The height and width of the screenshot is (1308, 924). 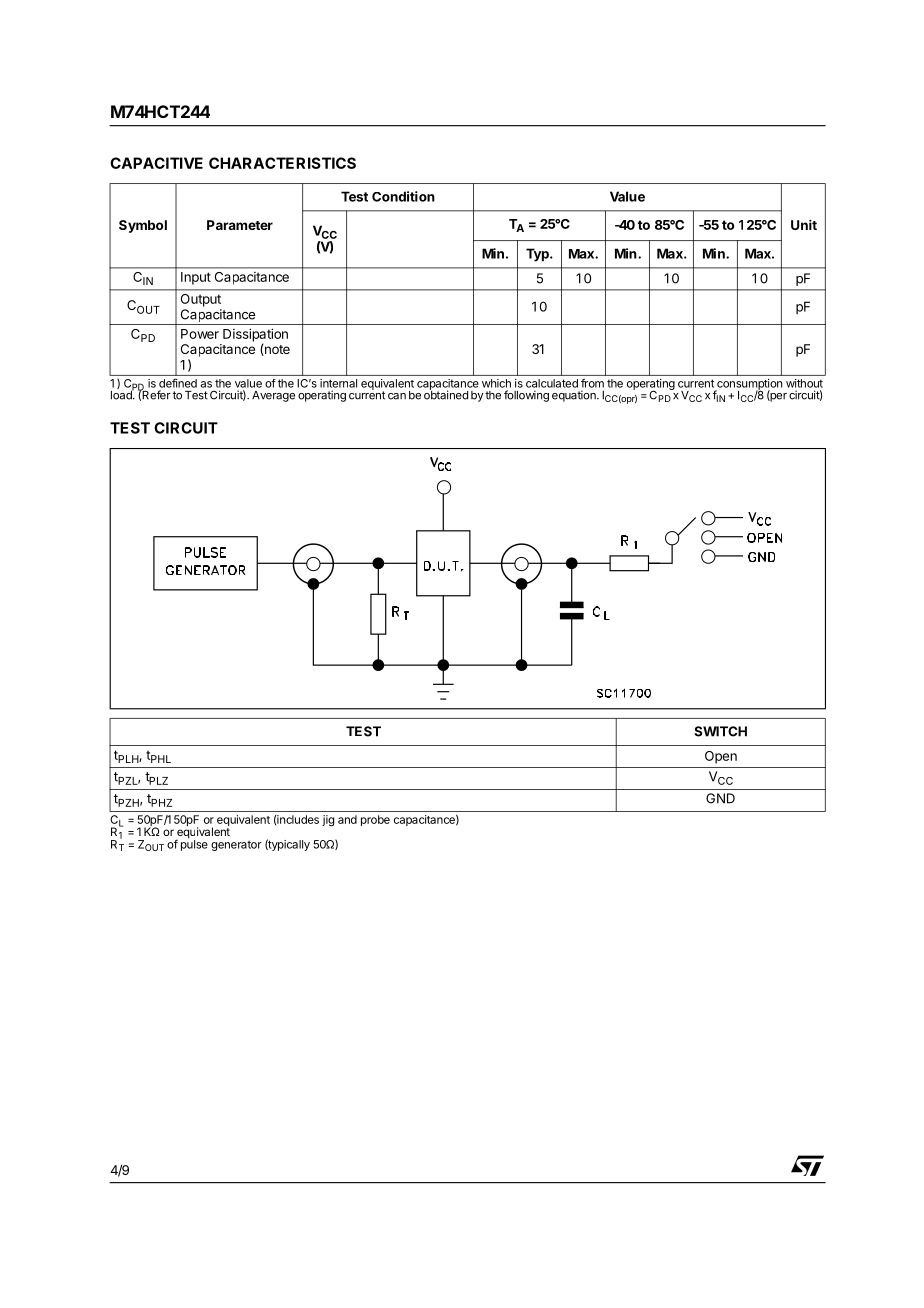 I want to click on GND, so click(x=720, y=798).
